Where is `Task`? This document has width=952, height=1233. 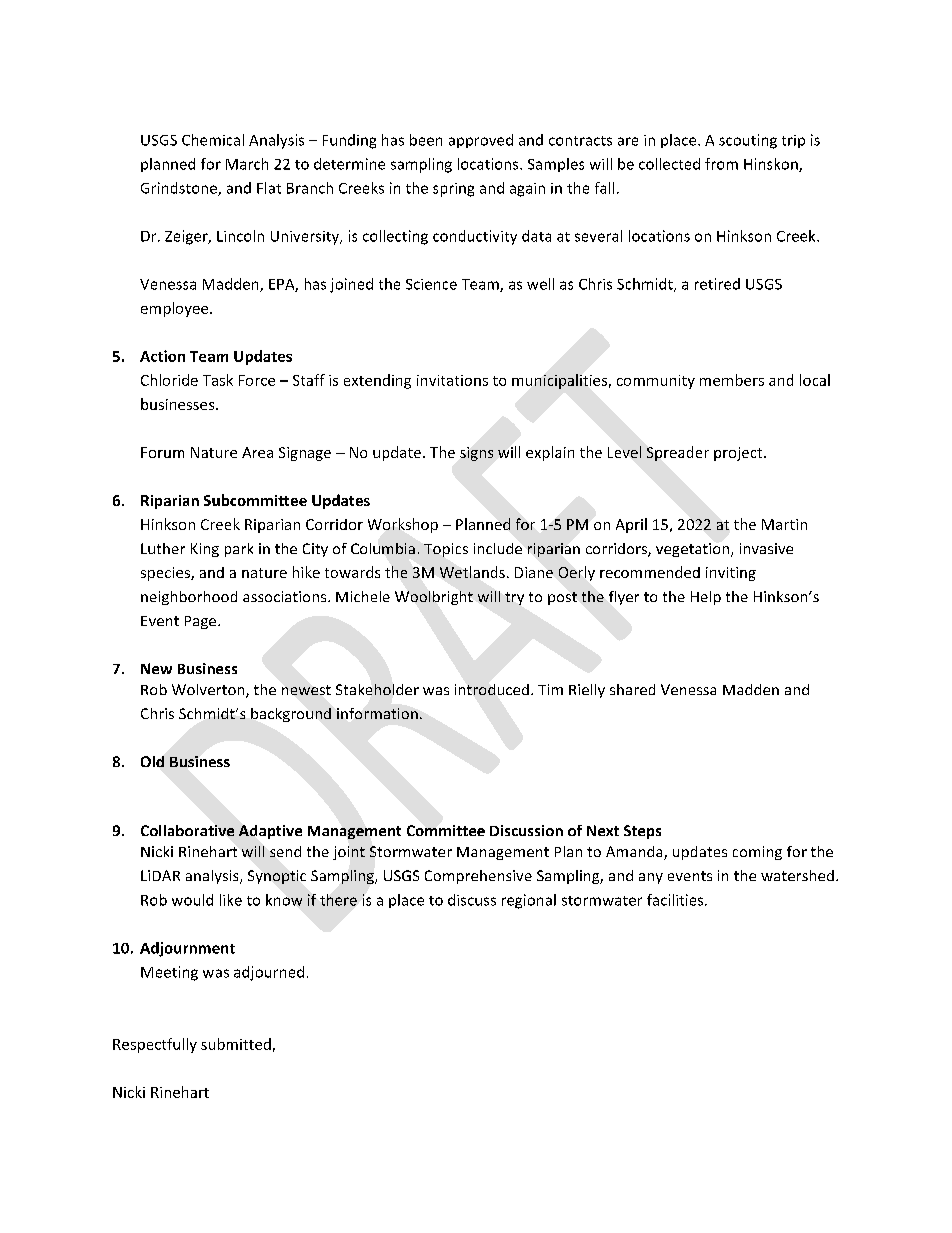 Task is located at coordinates (218, 380).
